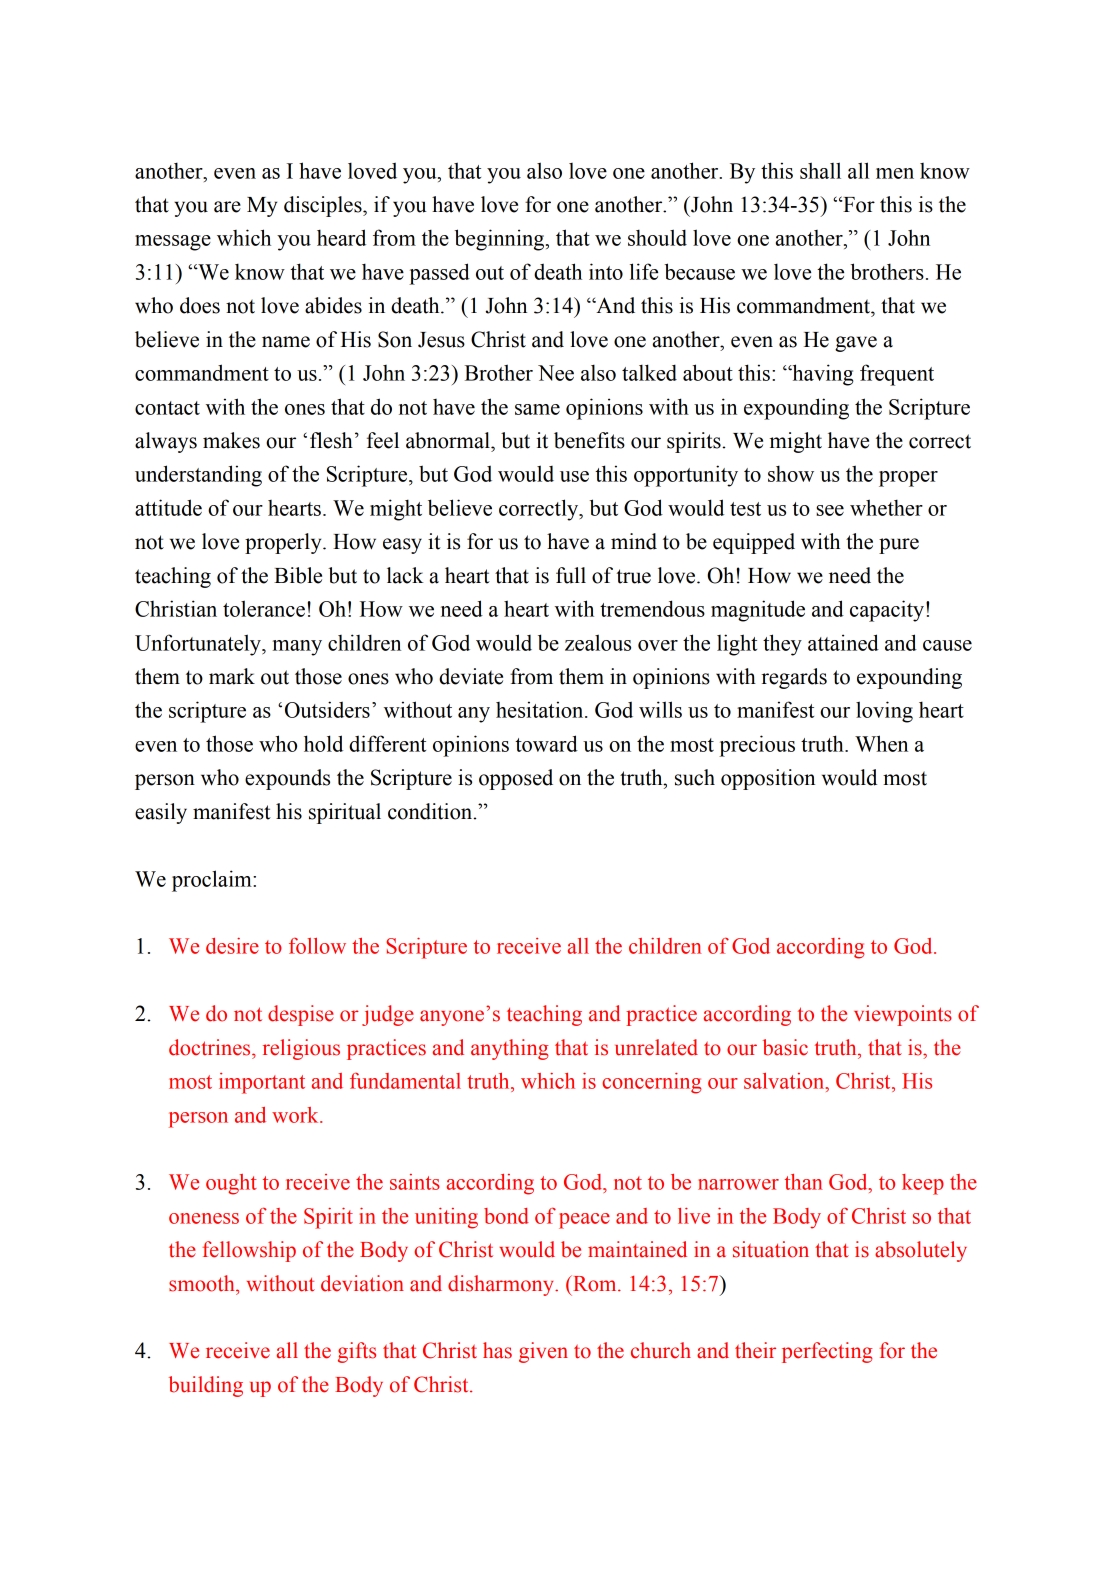 Image resolution: width=1115 pixels, height=1577 pixels. I want to click on capacity, so click(888, 611).
